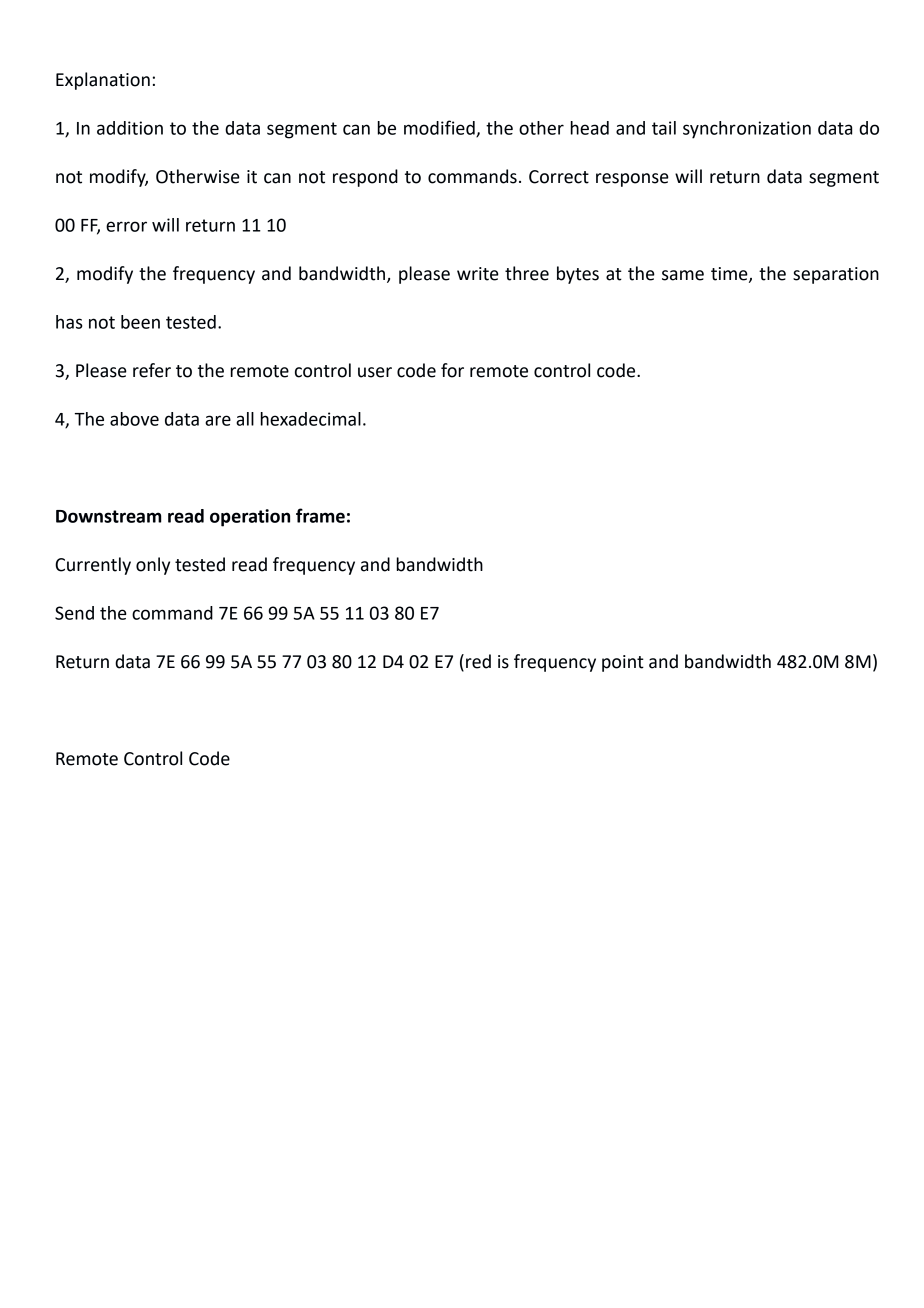 Image resolution: width=924 pixels, height=1308 pixels. I want to click on Send, so click(74, 613).
